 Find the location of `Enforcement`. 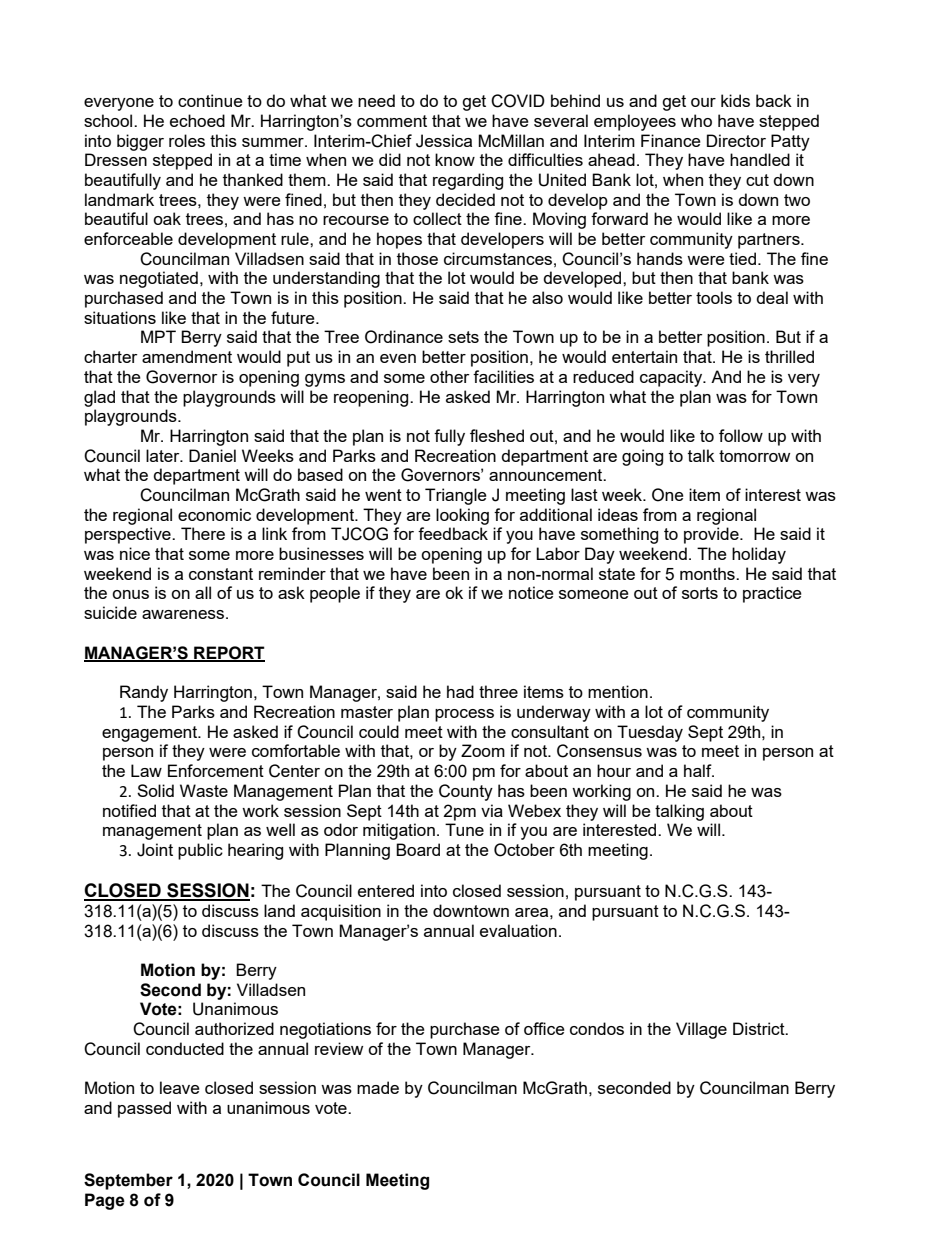

Enforcement is located at coordinates (216, 770).
